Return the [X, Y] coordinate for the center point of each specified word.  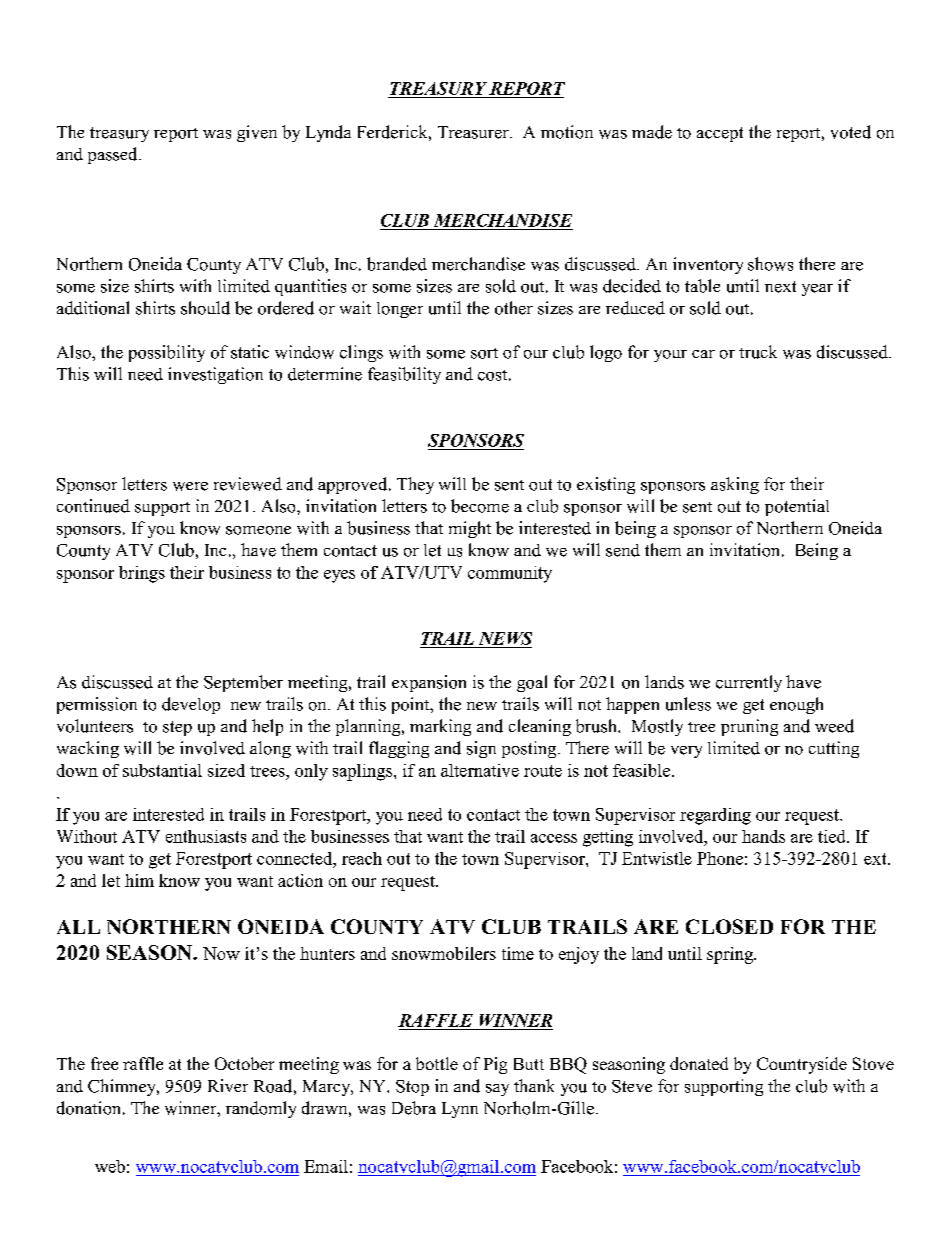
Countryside [802, 1065]
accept [720, 134]
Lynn [460, 1110]
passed [114, 155]
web [110, 1166]
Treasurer [474, 132]
